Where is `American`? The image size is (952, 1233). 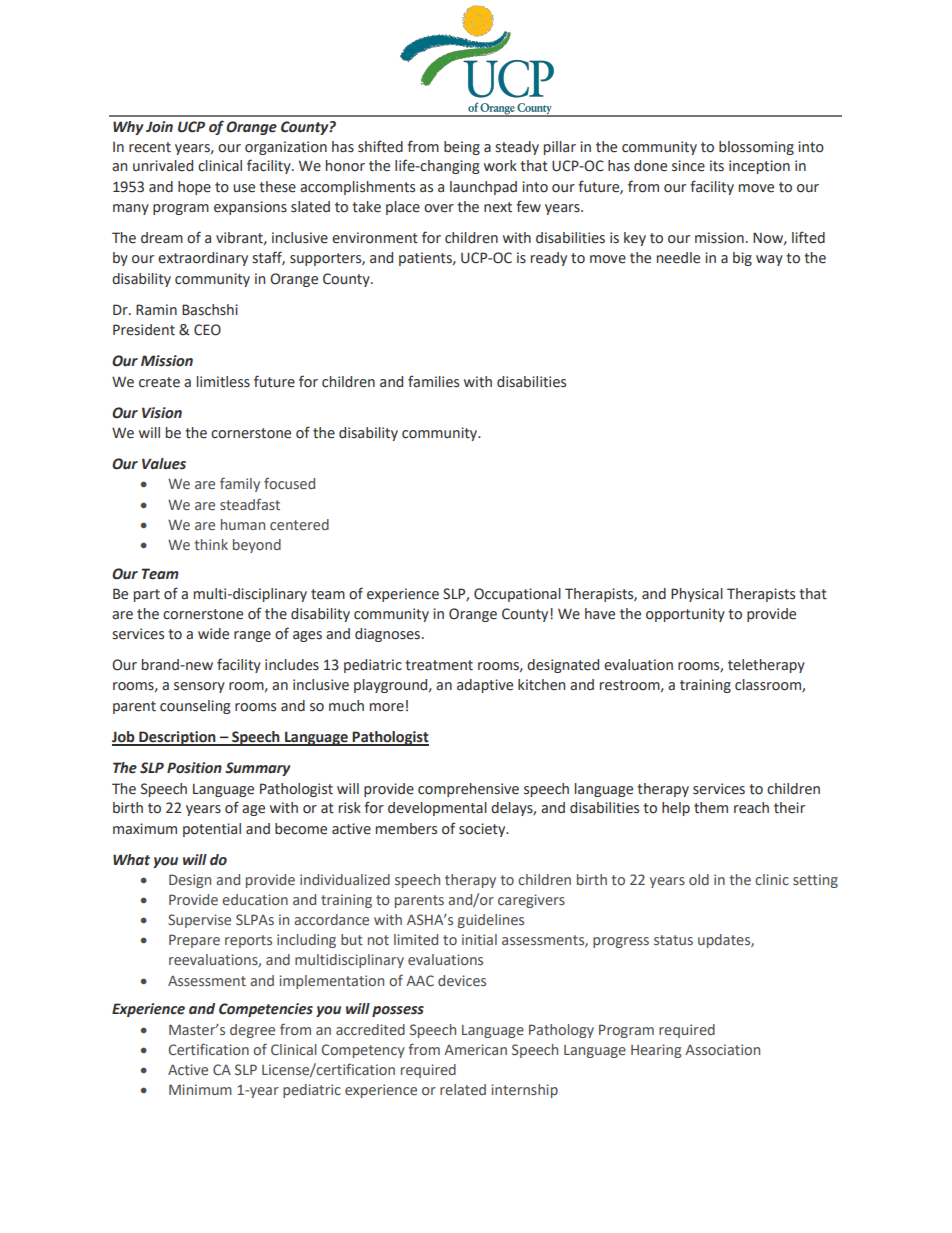 American is located at coordinates (475, 1049).
